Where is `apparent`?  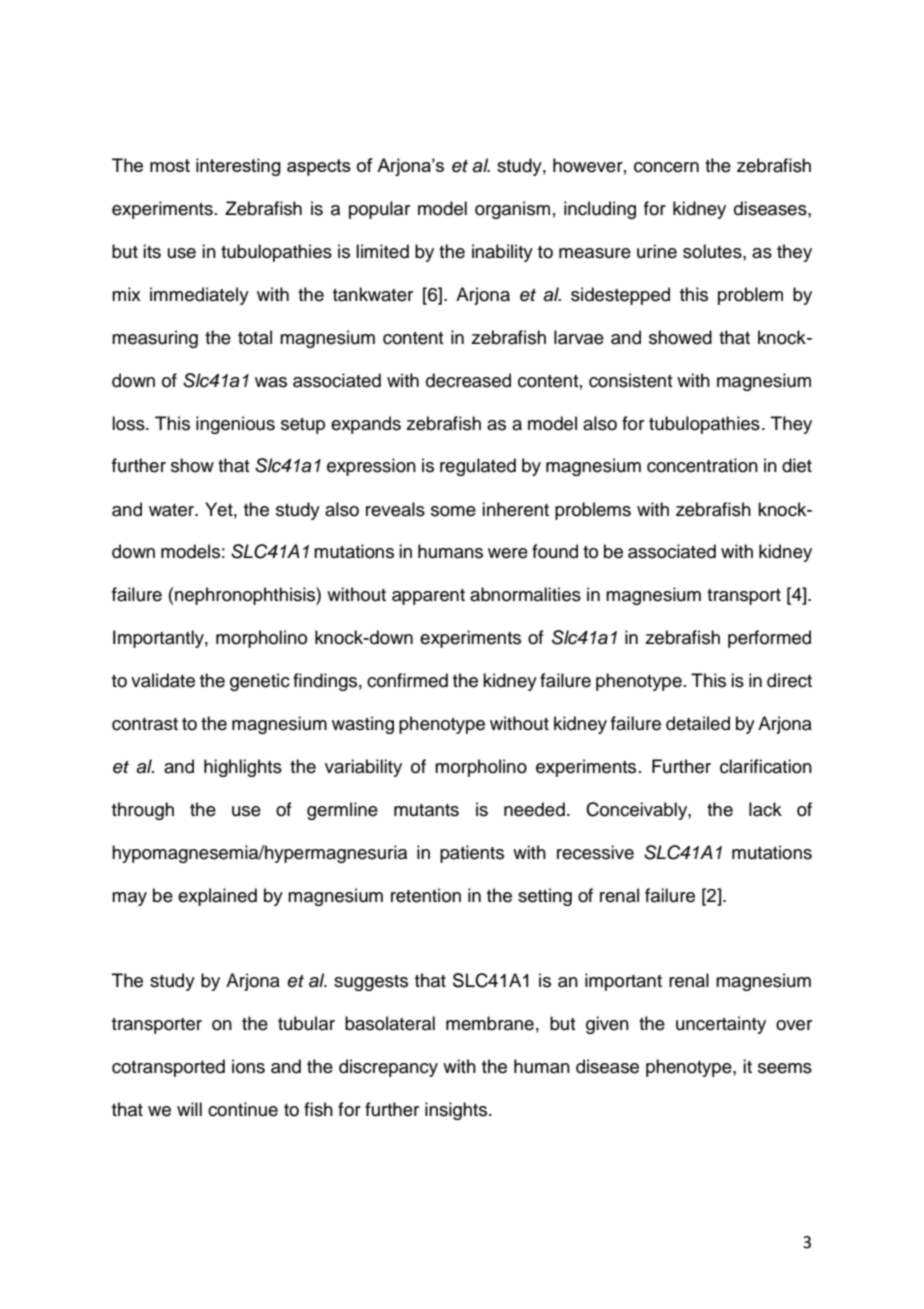 apparent is located at coordinates (428, 597).
